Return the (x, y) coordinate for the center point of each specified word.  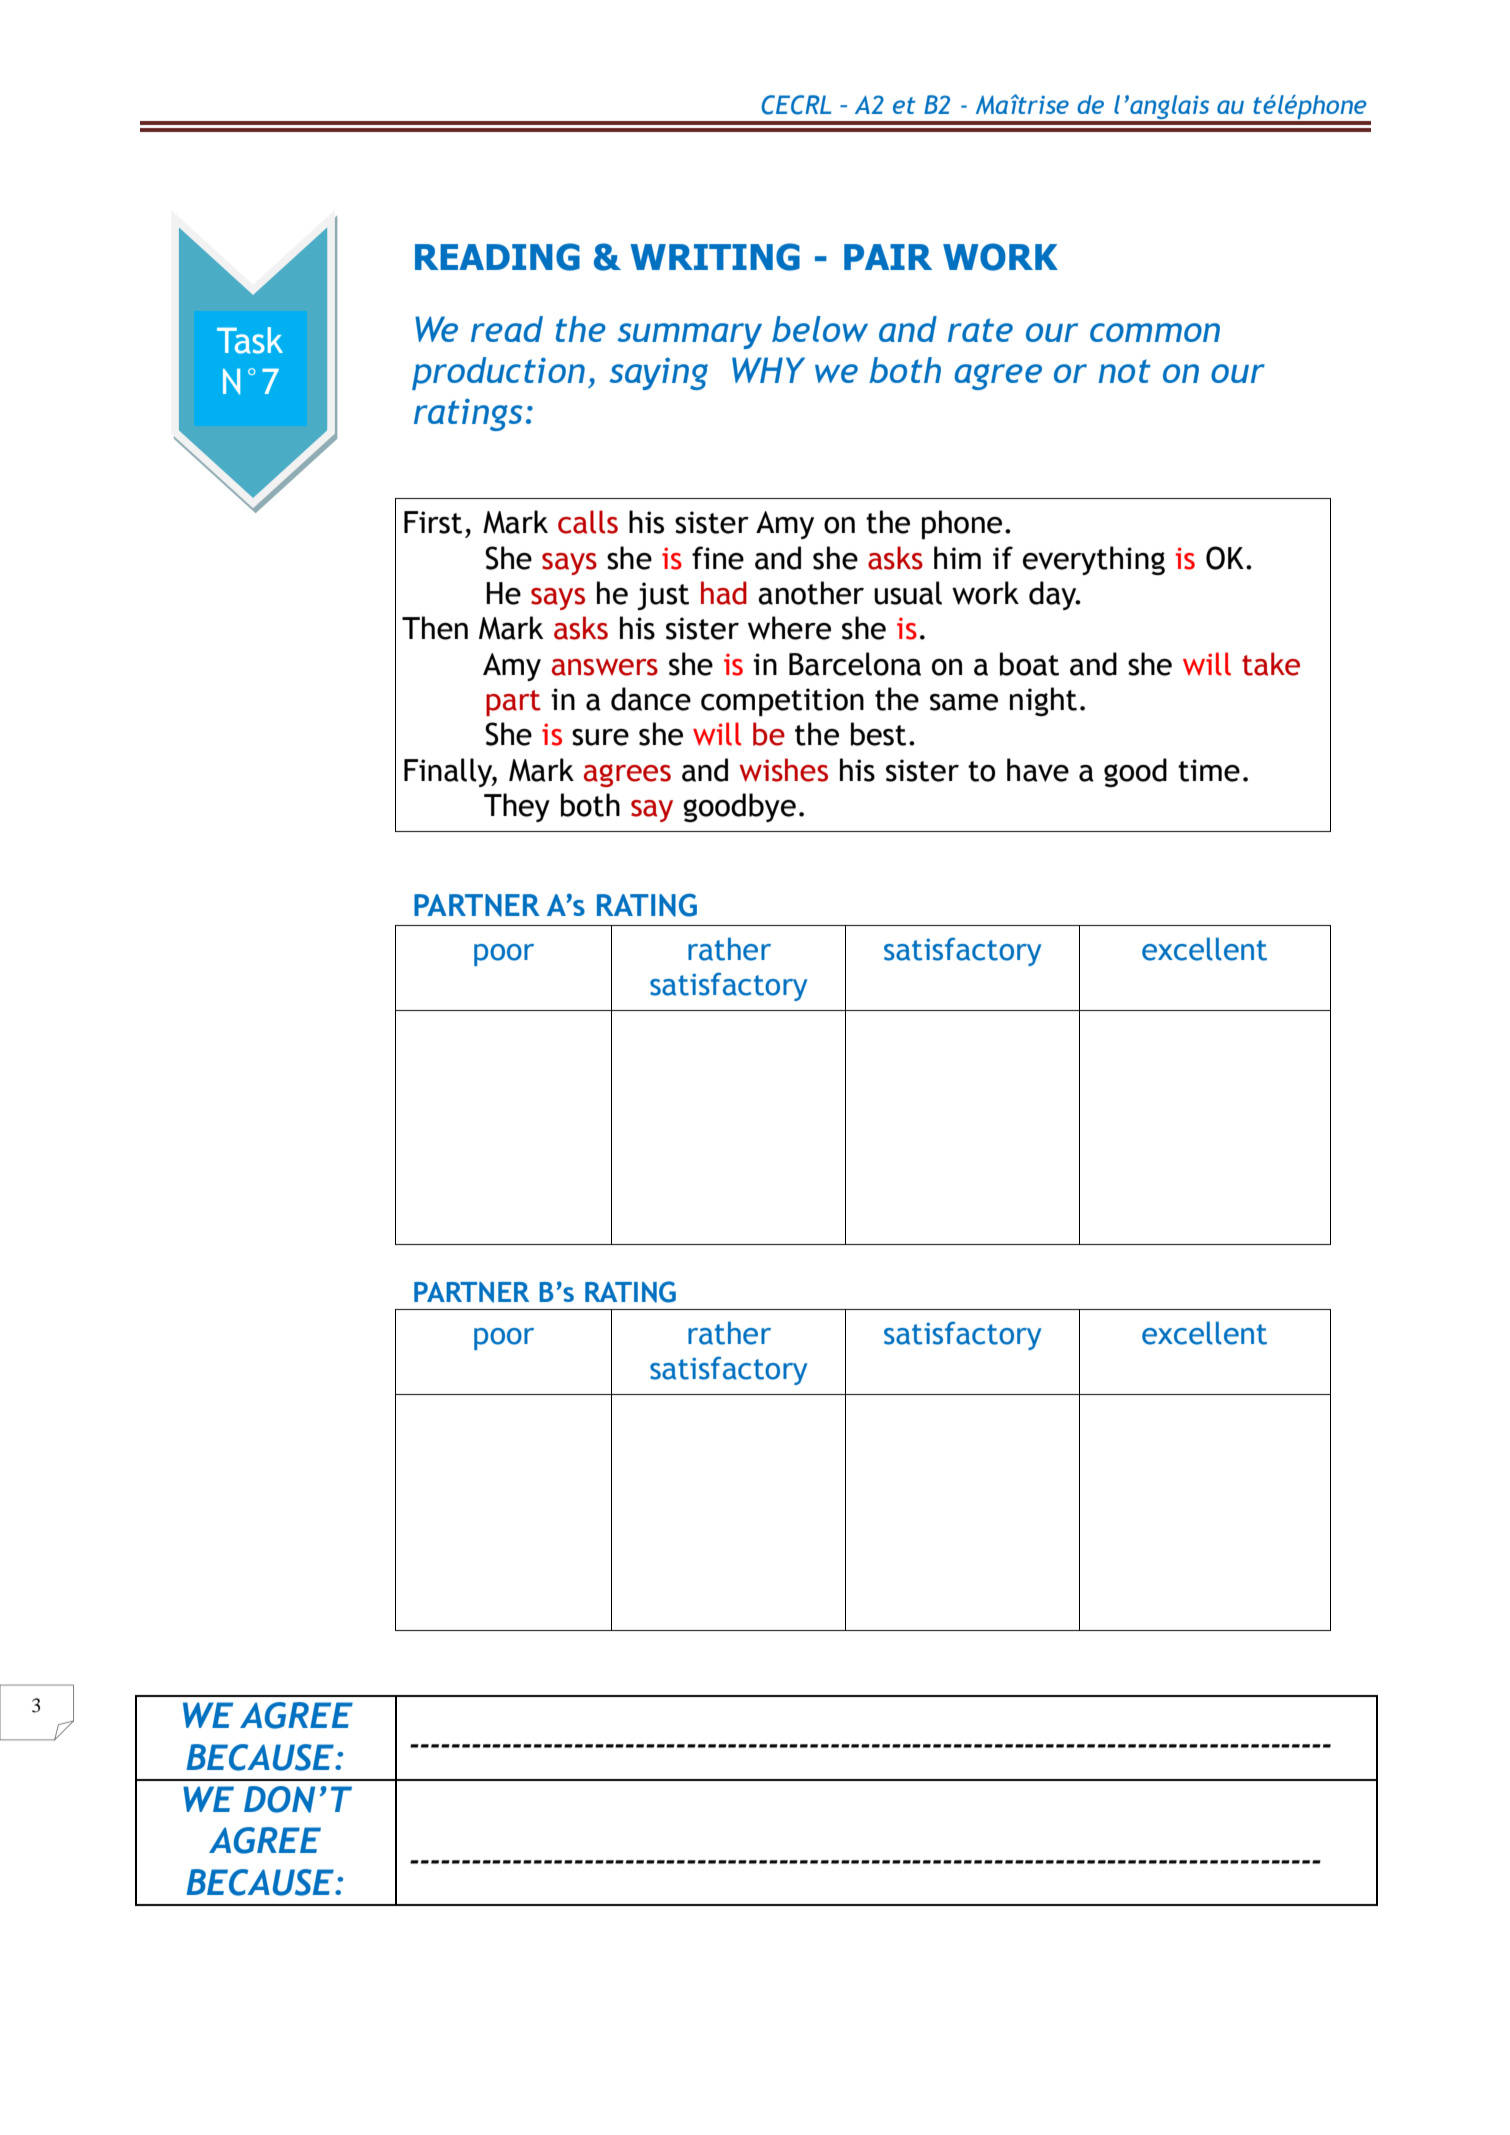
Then (435, 628)
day (1054, 595)
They (517, 807)
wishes (783, 770)
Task (250, 340)
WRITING (715, 257)
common (1155, 332)
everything (1094, 560)
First (433, 522)
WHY (768, 370)
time (1209, 770)
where (789, 628)
